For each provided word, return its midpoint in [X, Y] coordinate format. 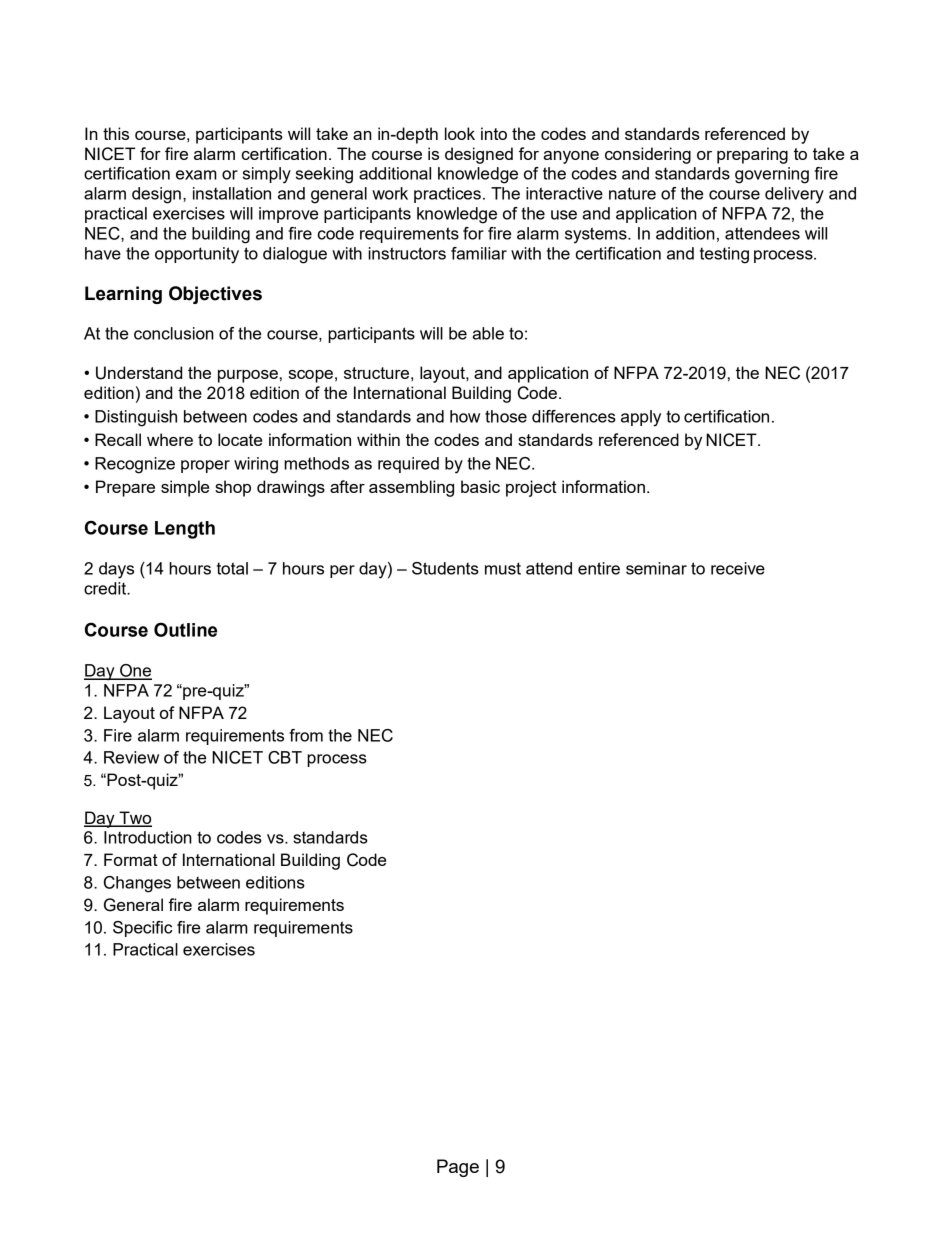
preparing [752, 155]
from [306, 735]
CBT [285, 757]
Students [445, 568]
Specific [142, 929]
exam [196, 175]
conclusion [174, 333]
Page [458, 1168]
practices [447, 195]
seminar [656, 568]
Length [185, 530]
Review [131, 757]
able [488, 333]
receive [738, 568]
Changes [137, 884]
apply [641, 418]
